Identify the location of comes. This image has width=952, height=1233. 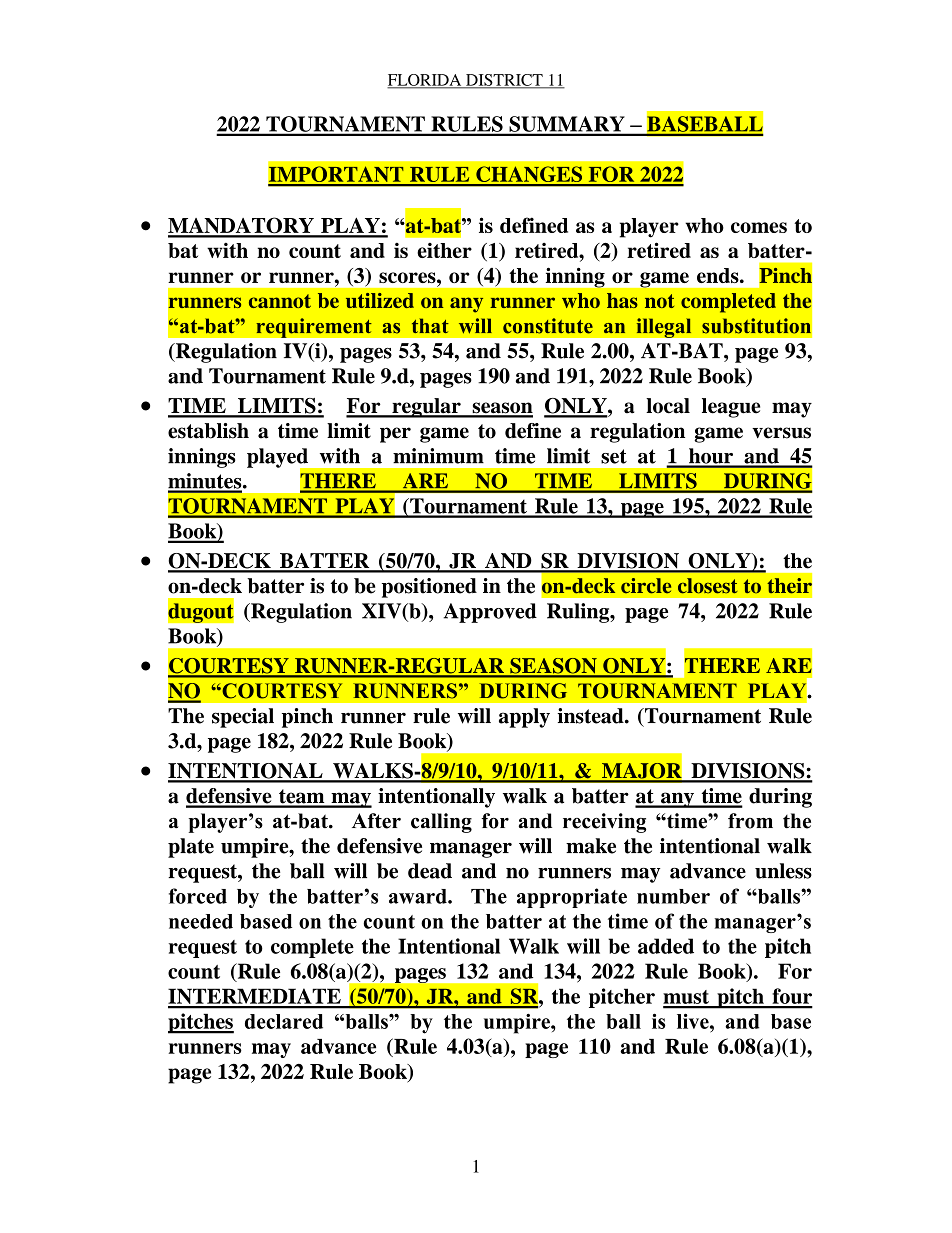
(759, 227).
